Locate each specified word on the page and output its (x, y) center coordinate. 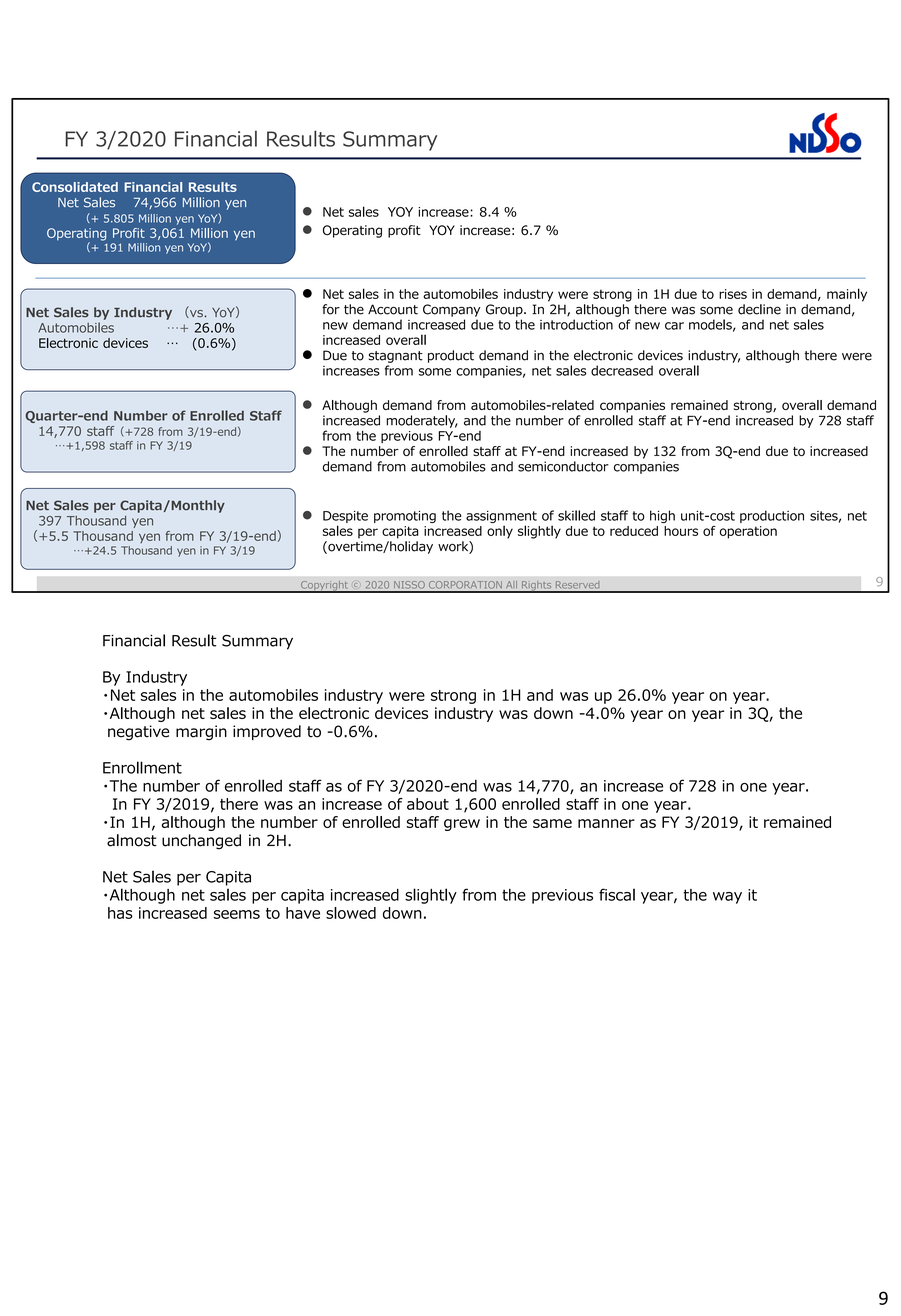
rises (733, 294)
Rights (536, 587)
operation (748, 532)
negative (138, 733)
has (120, 913)
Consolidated (75, 187)
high (662, 516)
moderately (422, 421)
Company (451, 310)
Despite (345, 517)
